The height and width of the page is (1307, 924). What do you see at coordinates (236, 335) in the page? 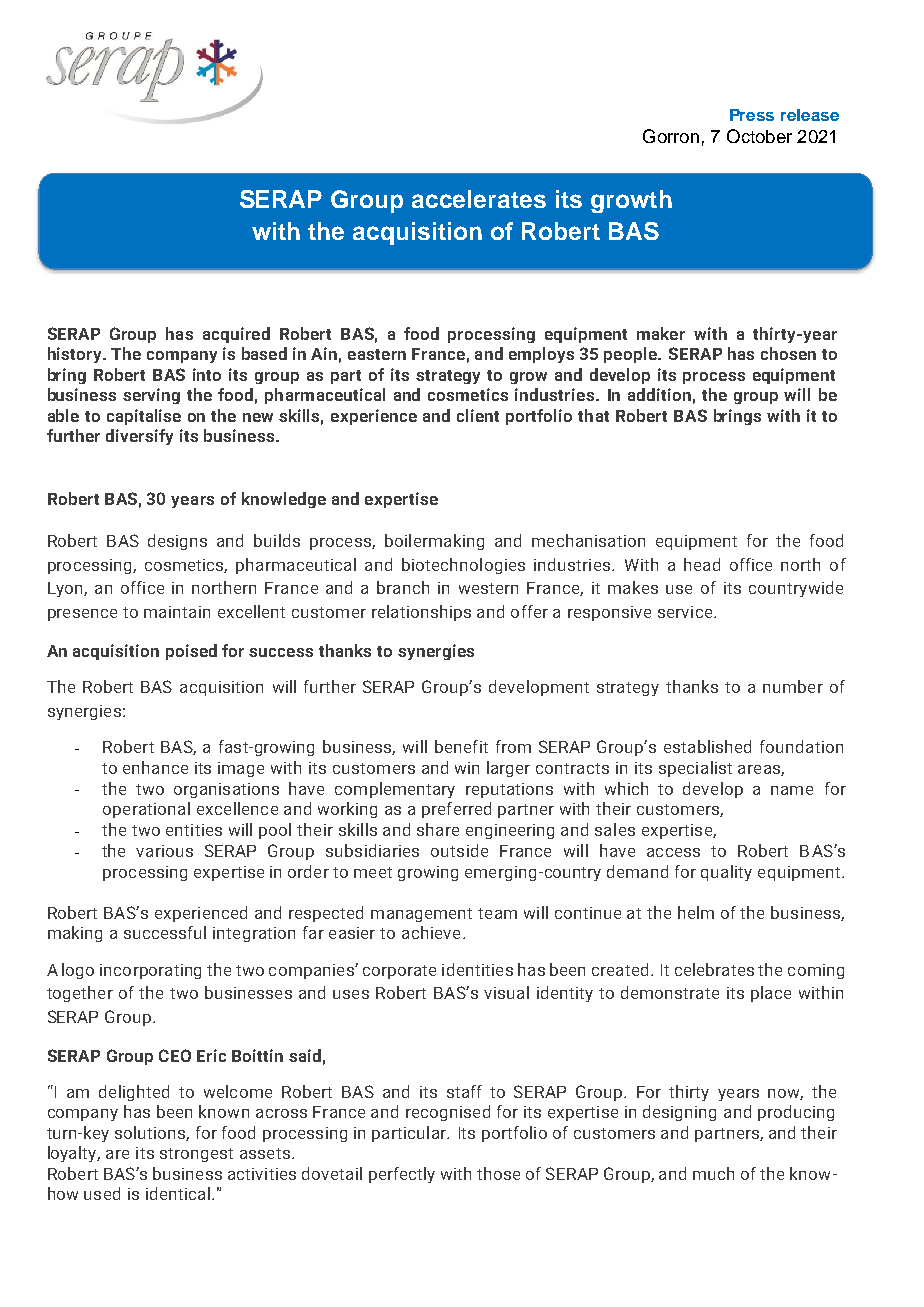
I see `acquired` at bounding box center [236, 335].
